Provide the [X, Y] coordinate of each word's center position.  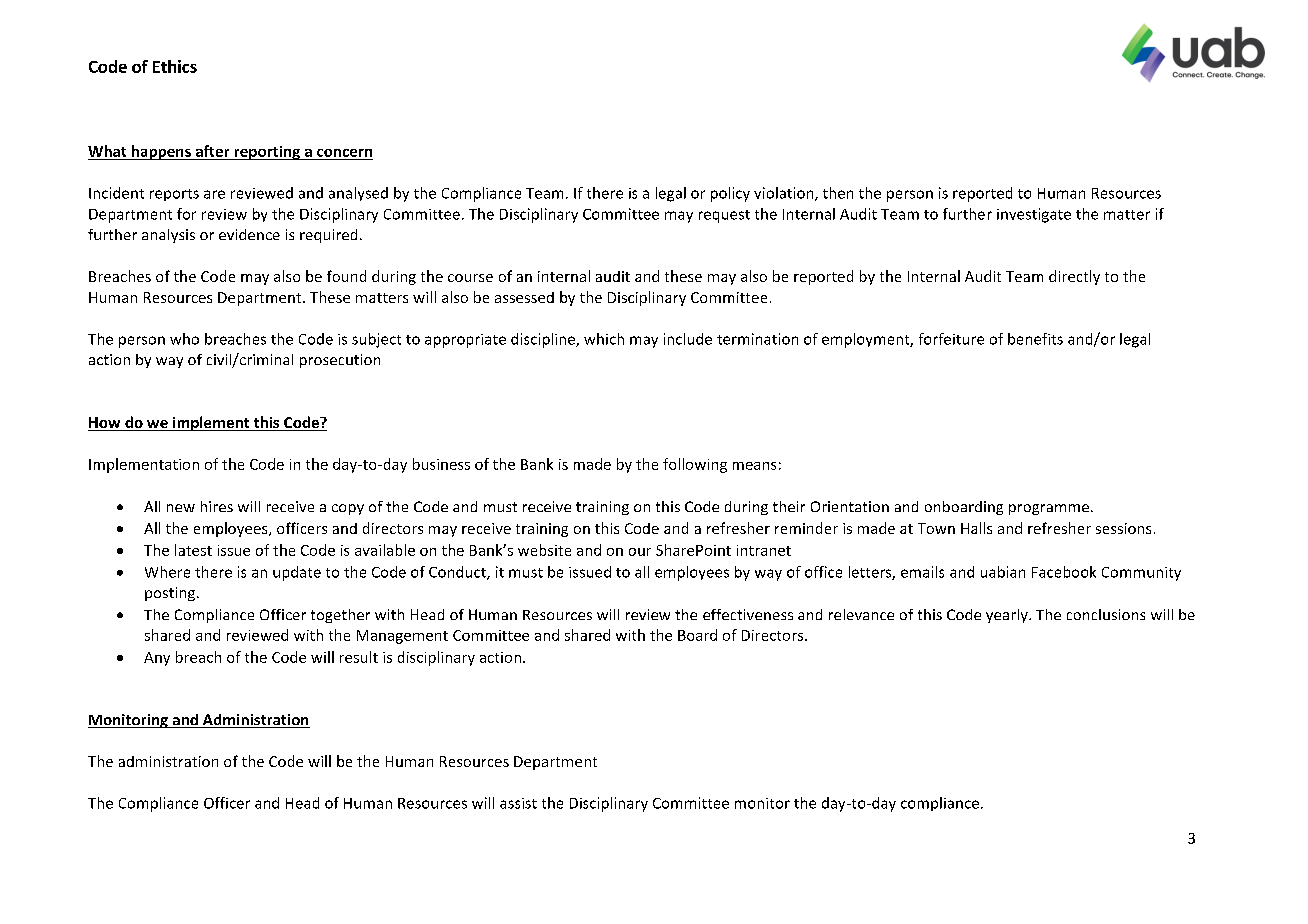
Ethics [175, 66]
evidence [249, 234]
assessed [524, 297]
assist [518, 803]
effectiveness [748, 614]
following [695, 465]
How [105, 424]
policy [730, 194]
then [838, 193]
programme [1049, 509]
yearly [1008, 616]
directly [1074, 277]
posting [170, 594]
